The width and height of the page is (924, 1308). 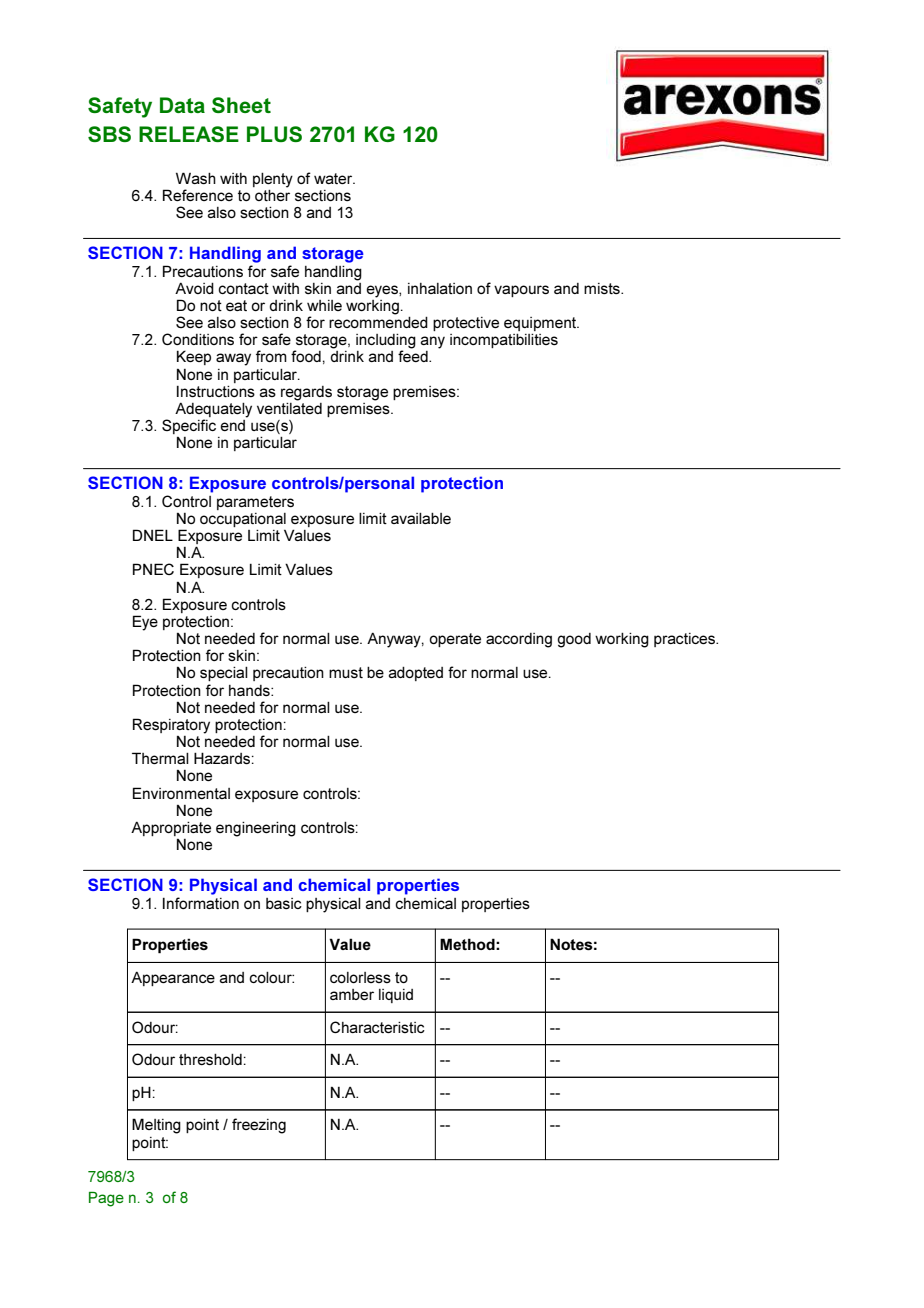 I want to click on mists, so click(x=603, y=288).
